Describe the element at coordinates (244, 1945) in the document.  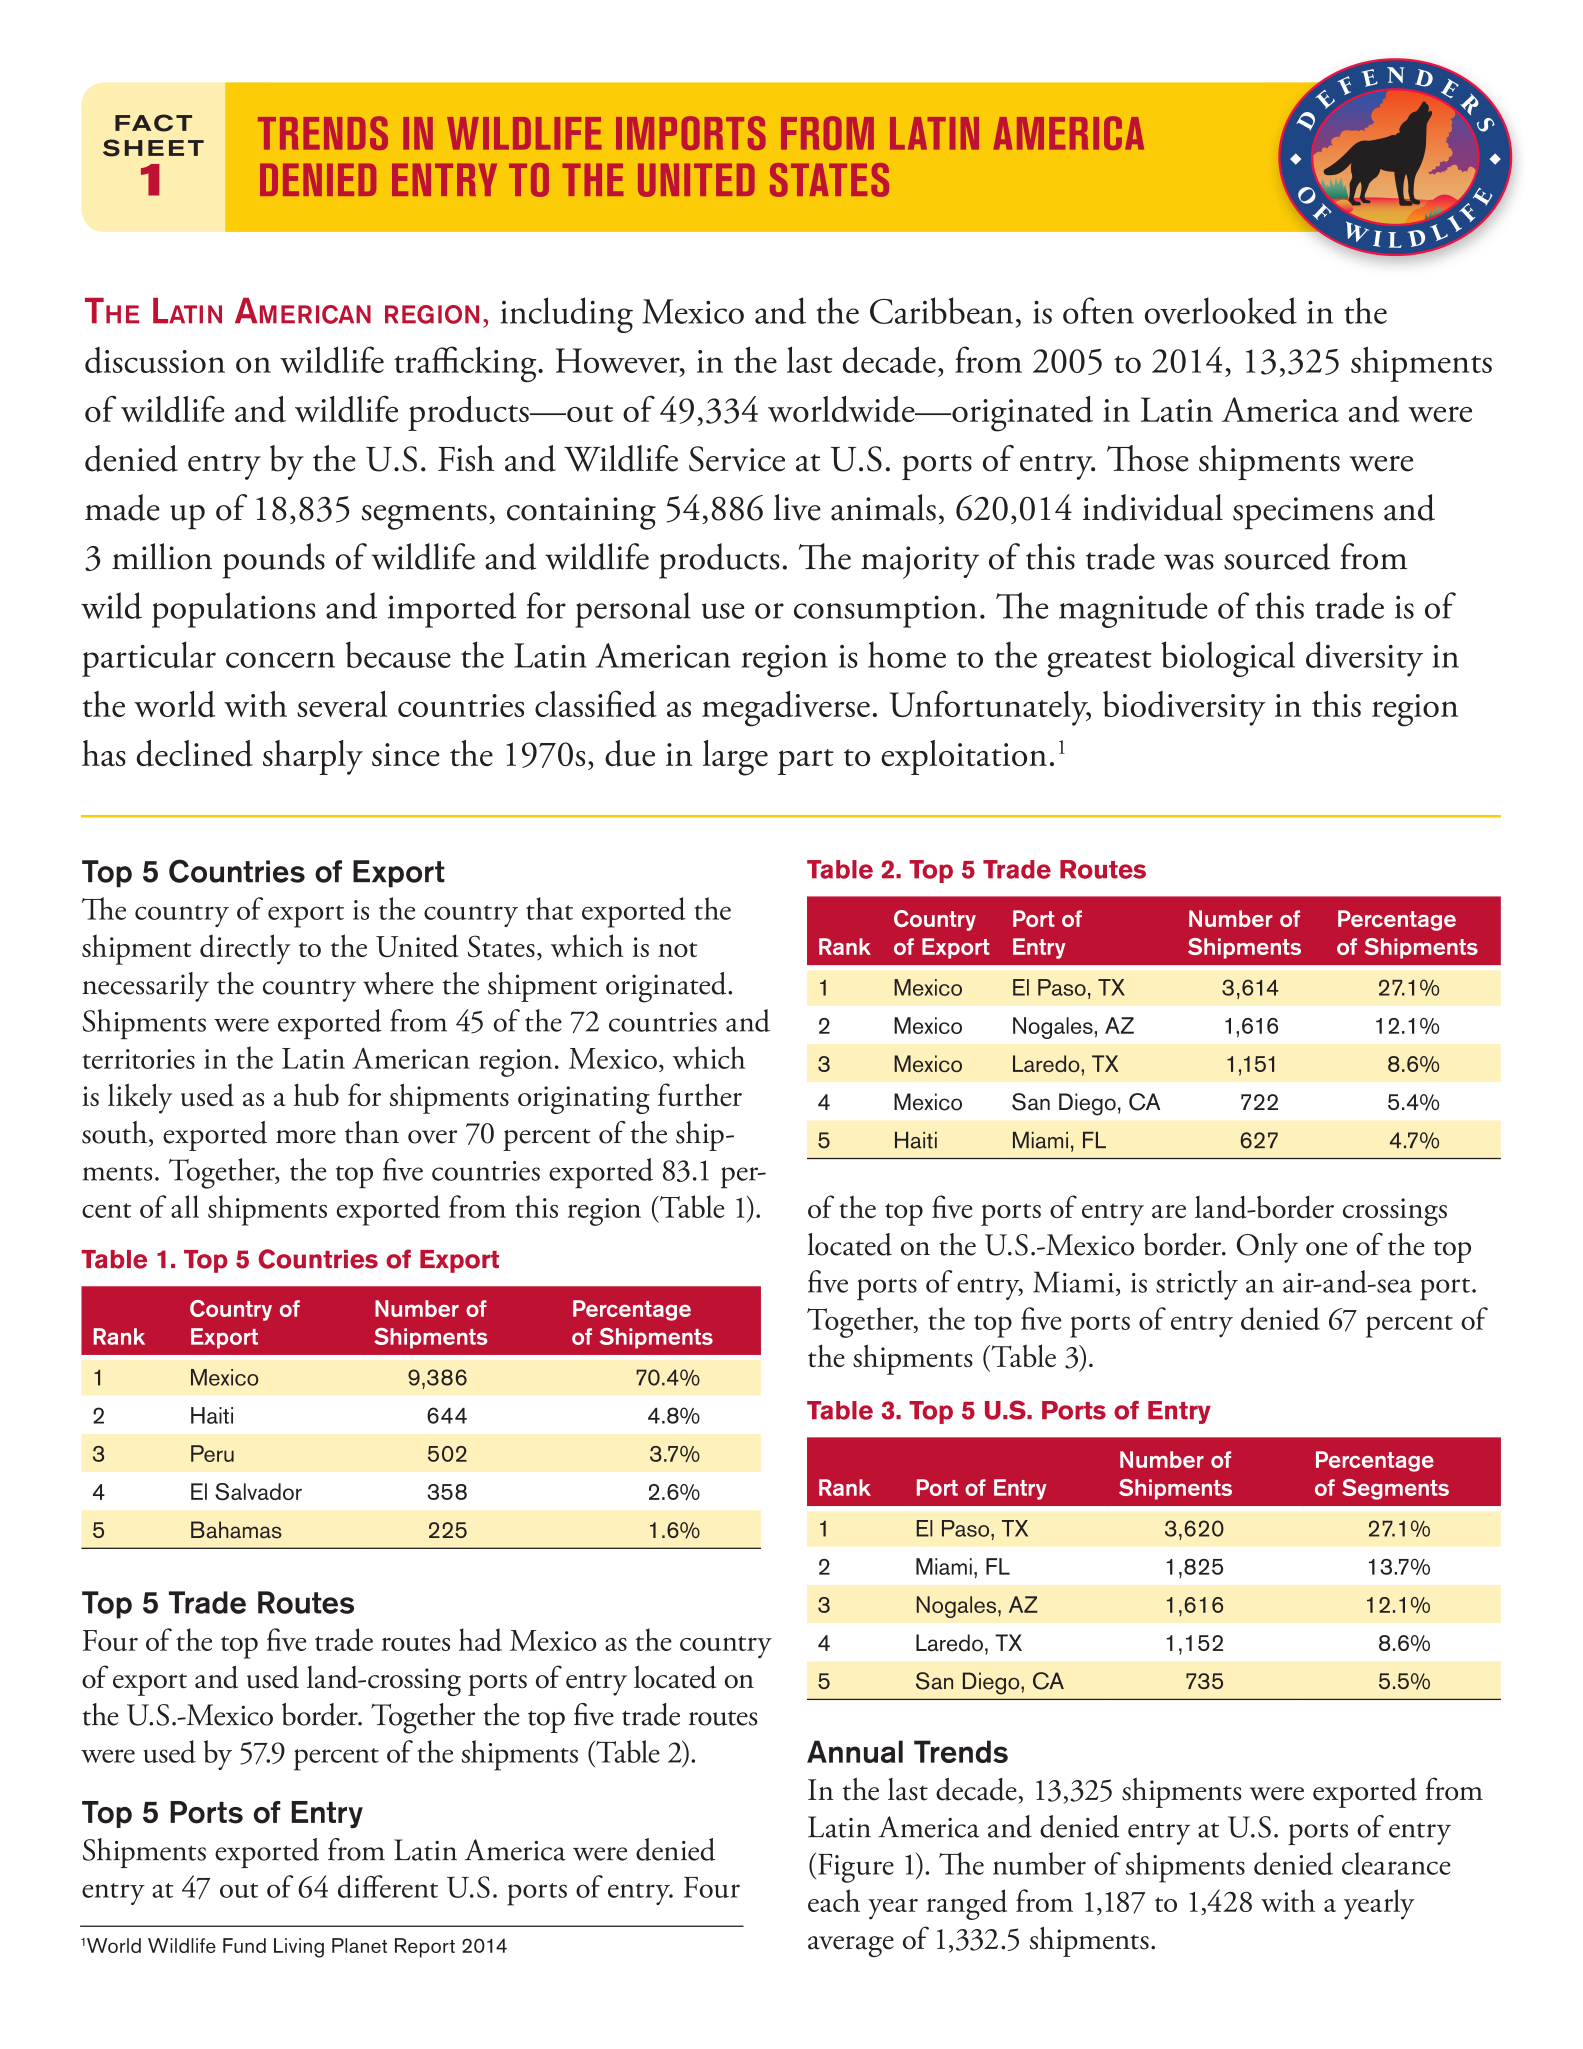
I see `Fund` at that location.
